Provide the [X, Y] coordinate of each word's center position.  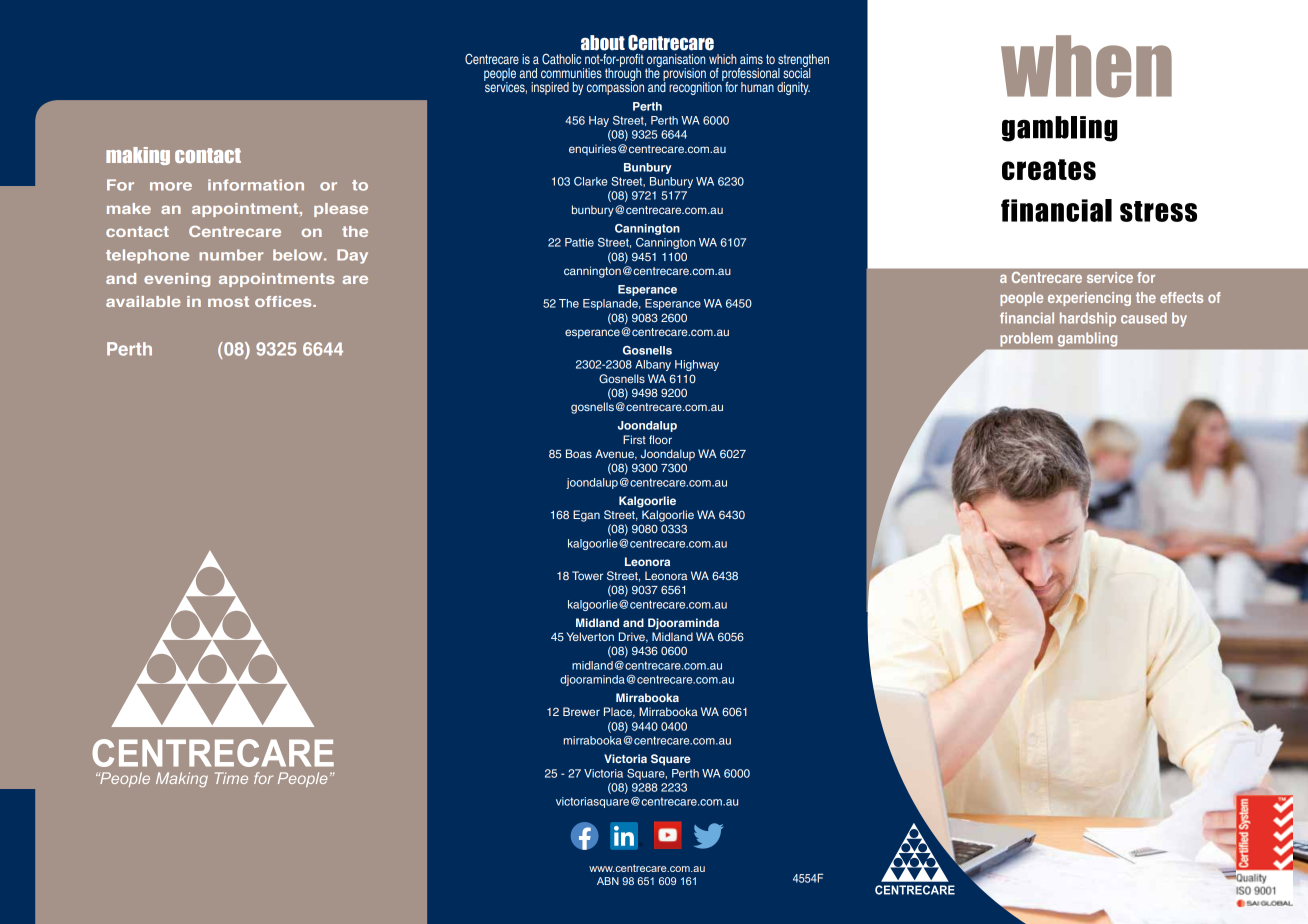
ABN [608, 881]
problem [1026, 339]
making [138, 156]
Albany [653, 365]
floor [660, 439]
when [1086, 66]
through [623, 74]
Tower [587, 575]
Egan [586, 516]
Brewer [581, 711]
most [228, 301]
